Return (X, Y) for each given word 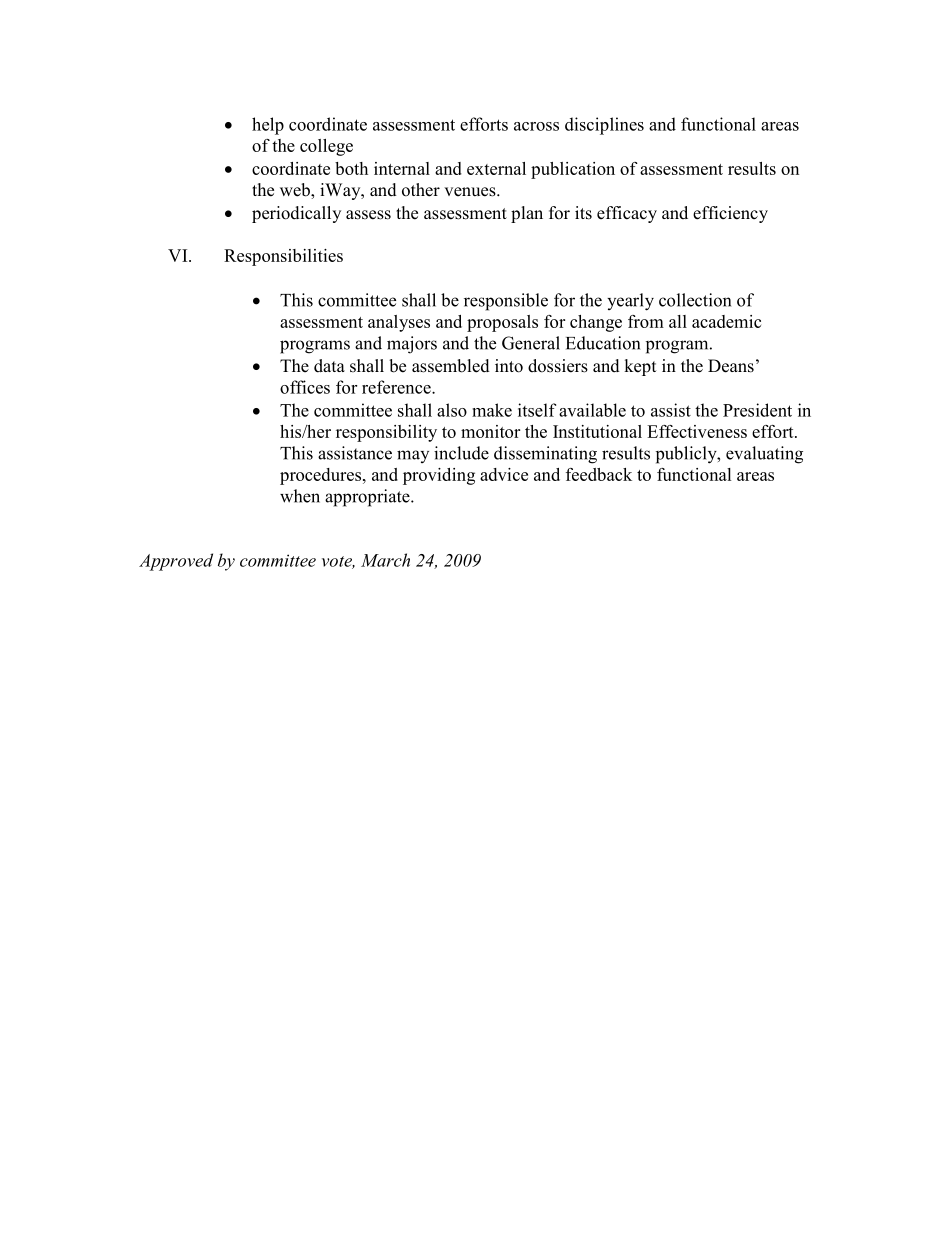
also (452, 410)
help (268, 126)
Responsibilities (283, 257)
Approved (176, 562)
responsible (506, 302)
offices (305, 387)
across (536, 126)
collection (695, 300)
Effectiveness (697, 431)
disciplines (604, 126)
